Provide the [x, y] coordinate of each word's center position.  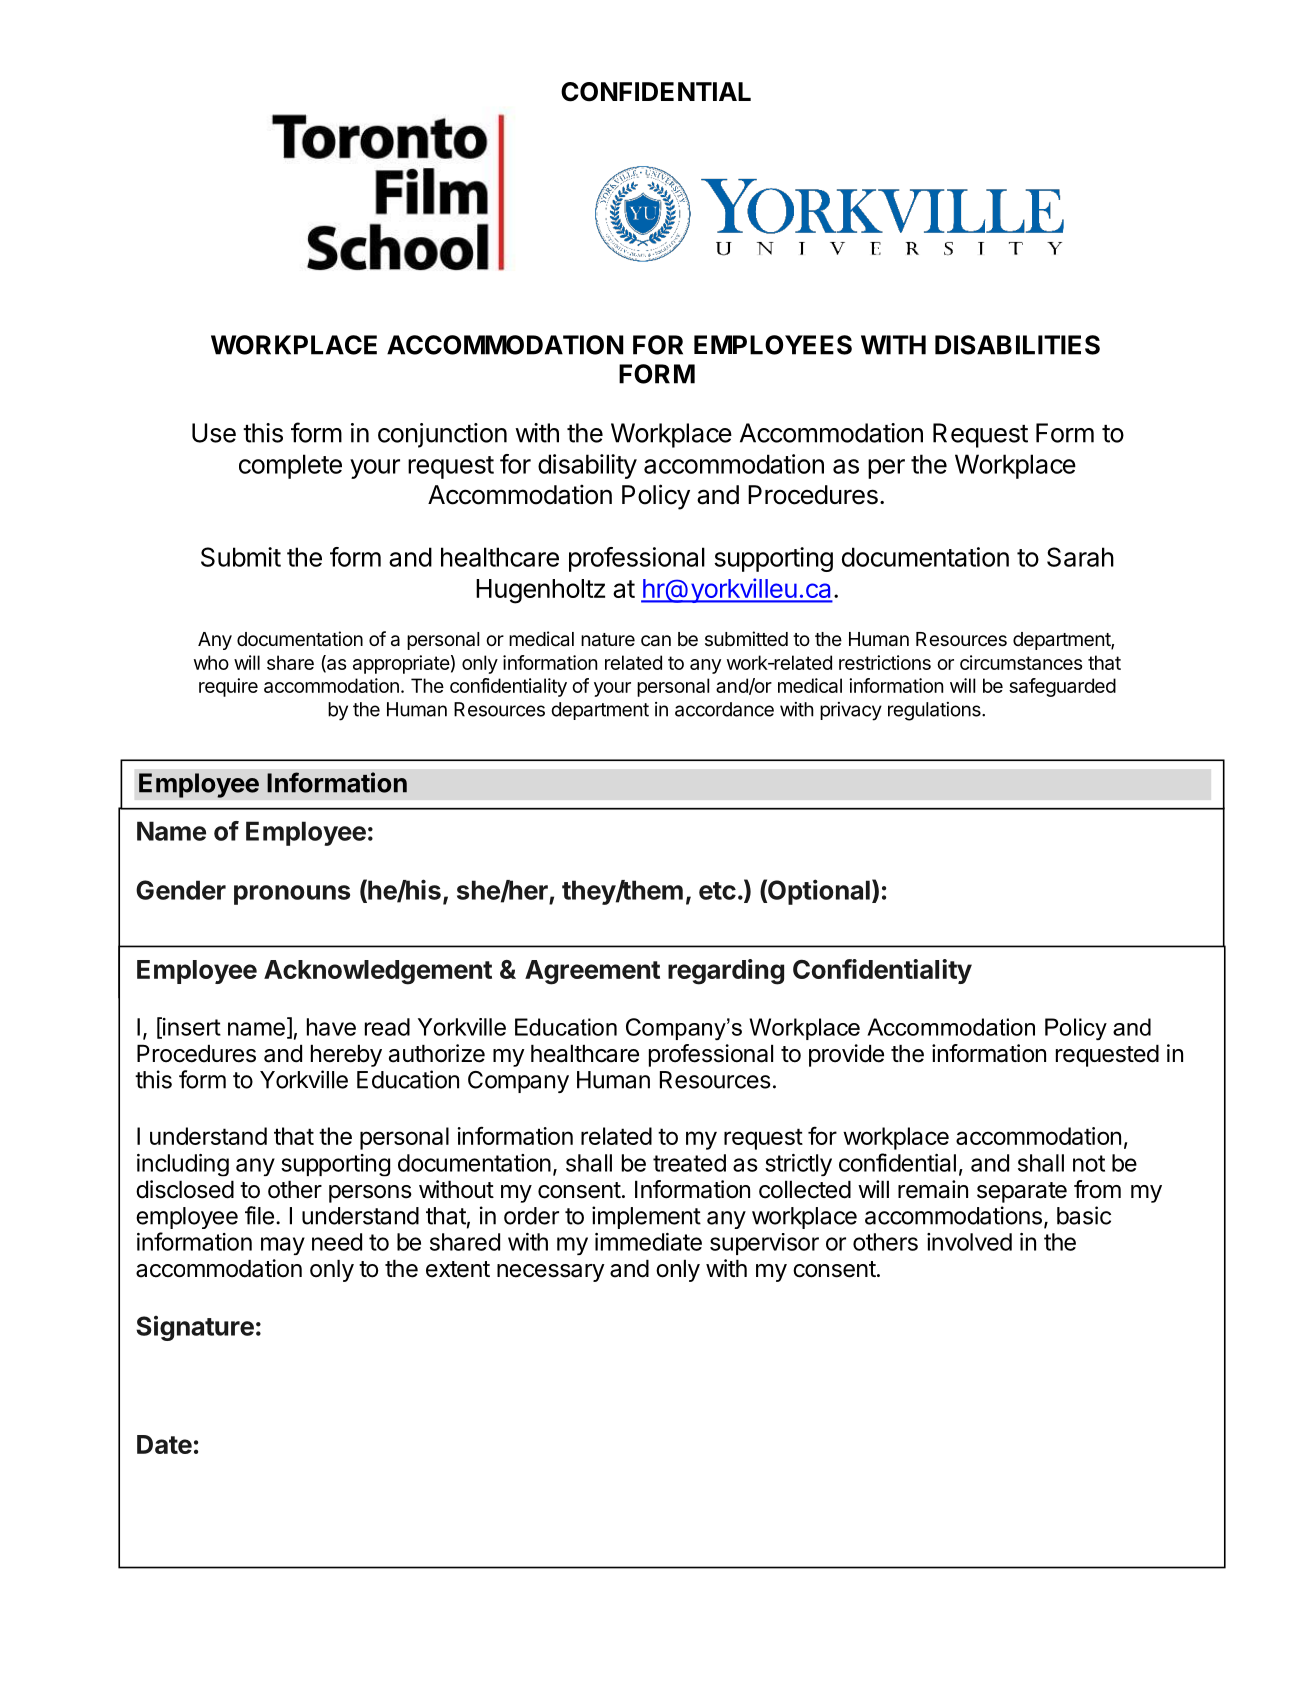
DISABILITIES [1017, 345]
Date [164, 1444]
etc [717, 891]
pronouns [292, 895]
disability [587, 466]
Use [214, 433]
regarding [726, 972]
